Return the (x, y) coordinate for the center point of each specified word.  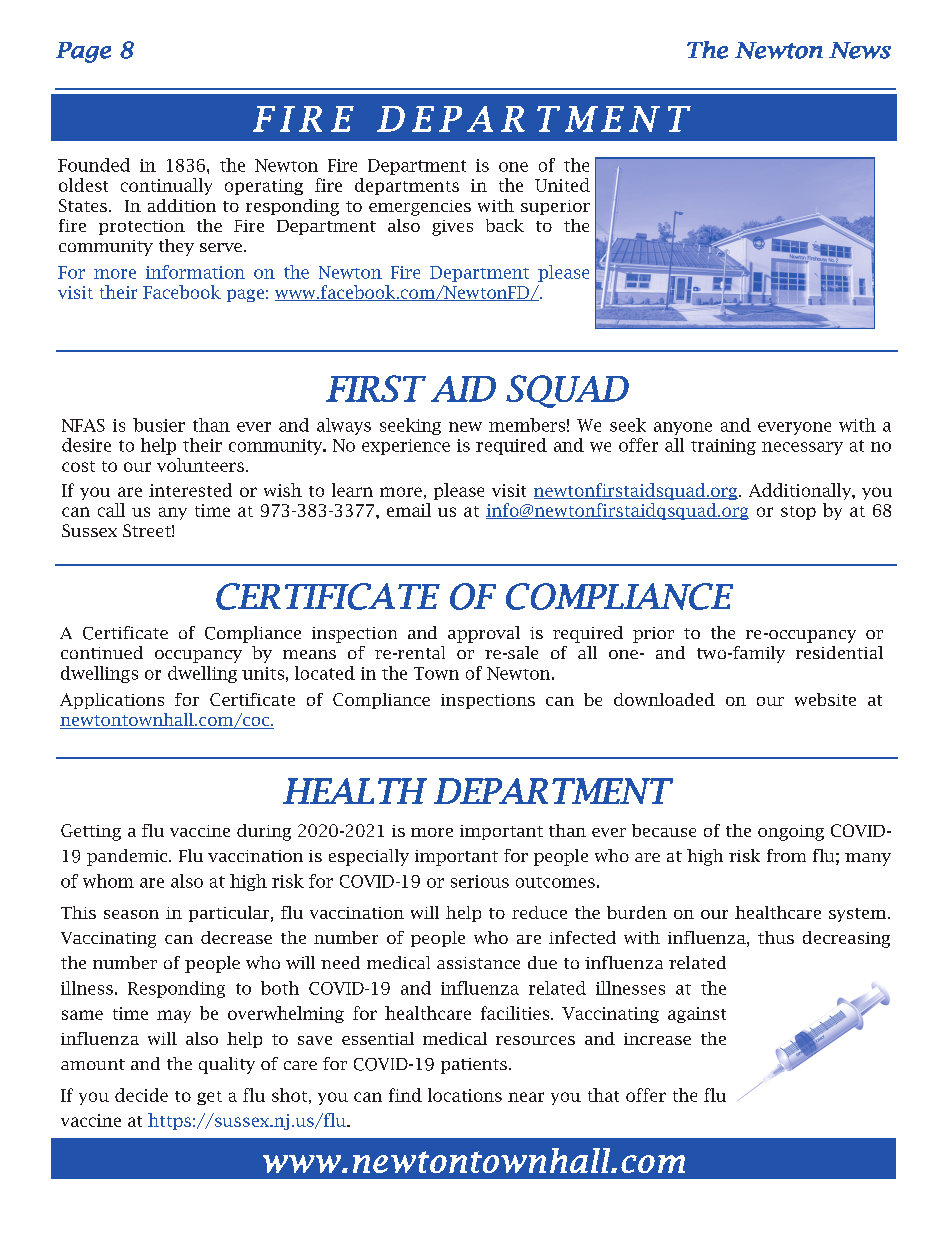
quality (227, 1065)
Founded (94, 165)
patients (474, 1066)
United (562, 185)
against (697, 1015)
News (860, 50)
